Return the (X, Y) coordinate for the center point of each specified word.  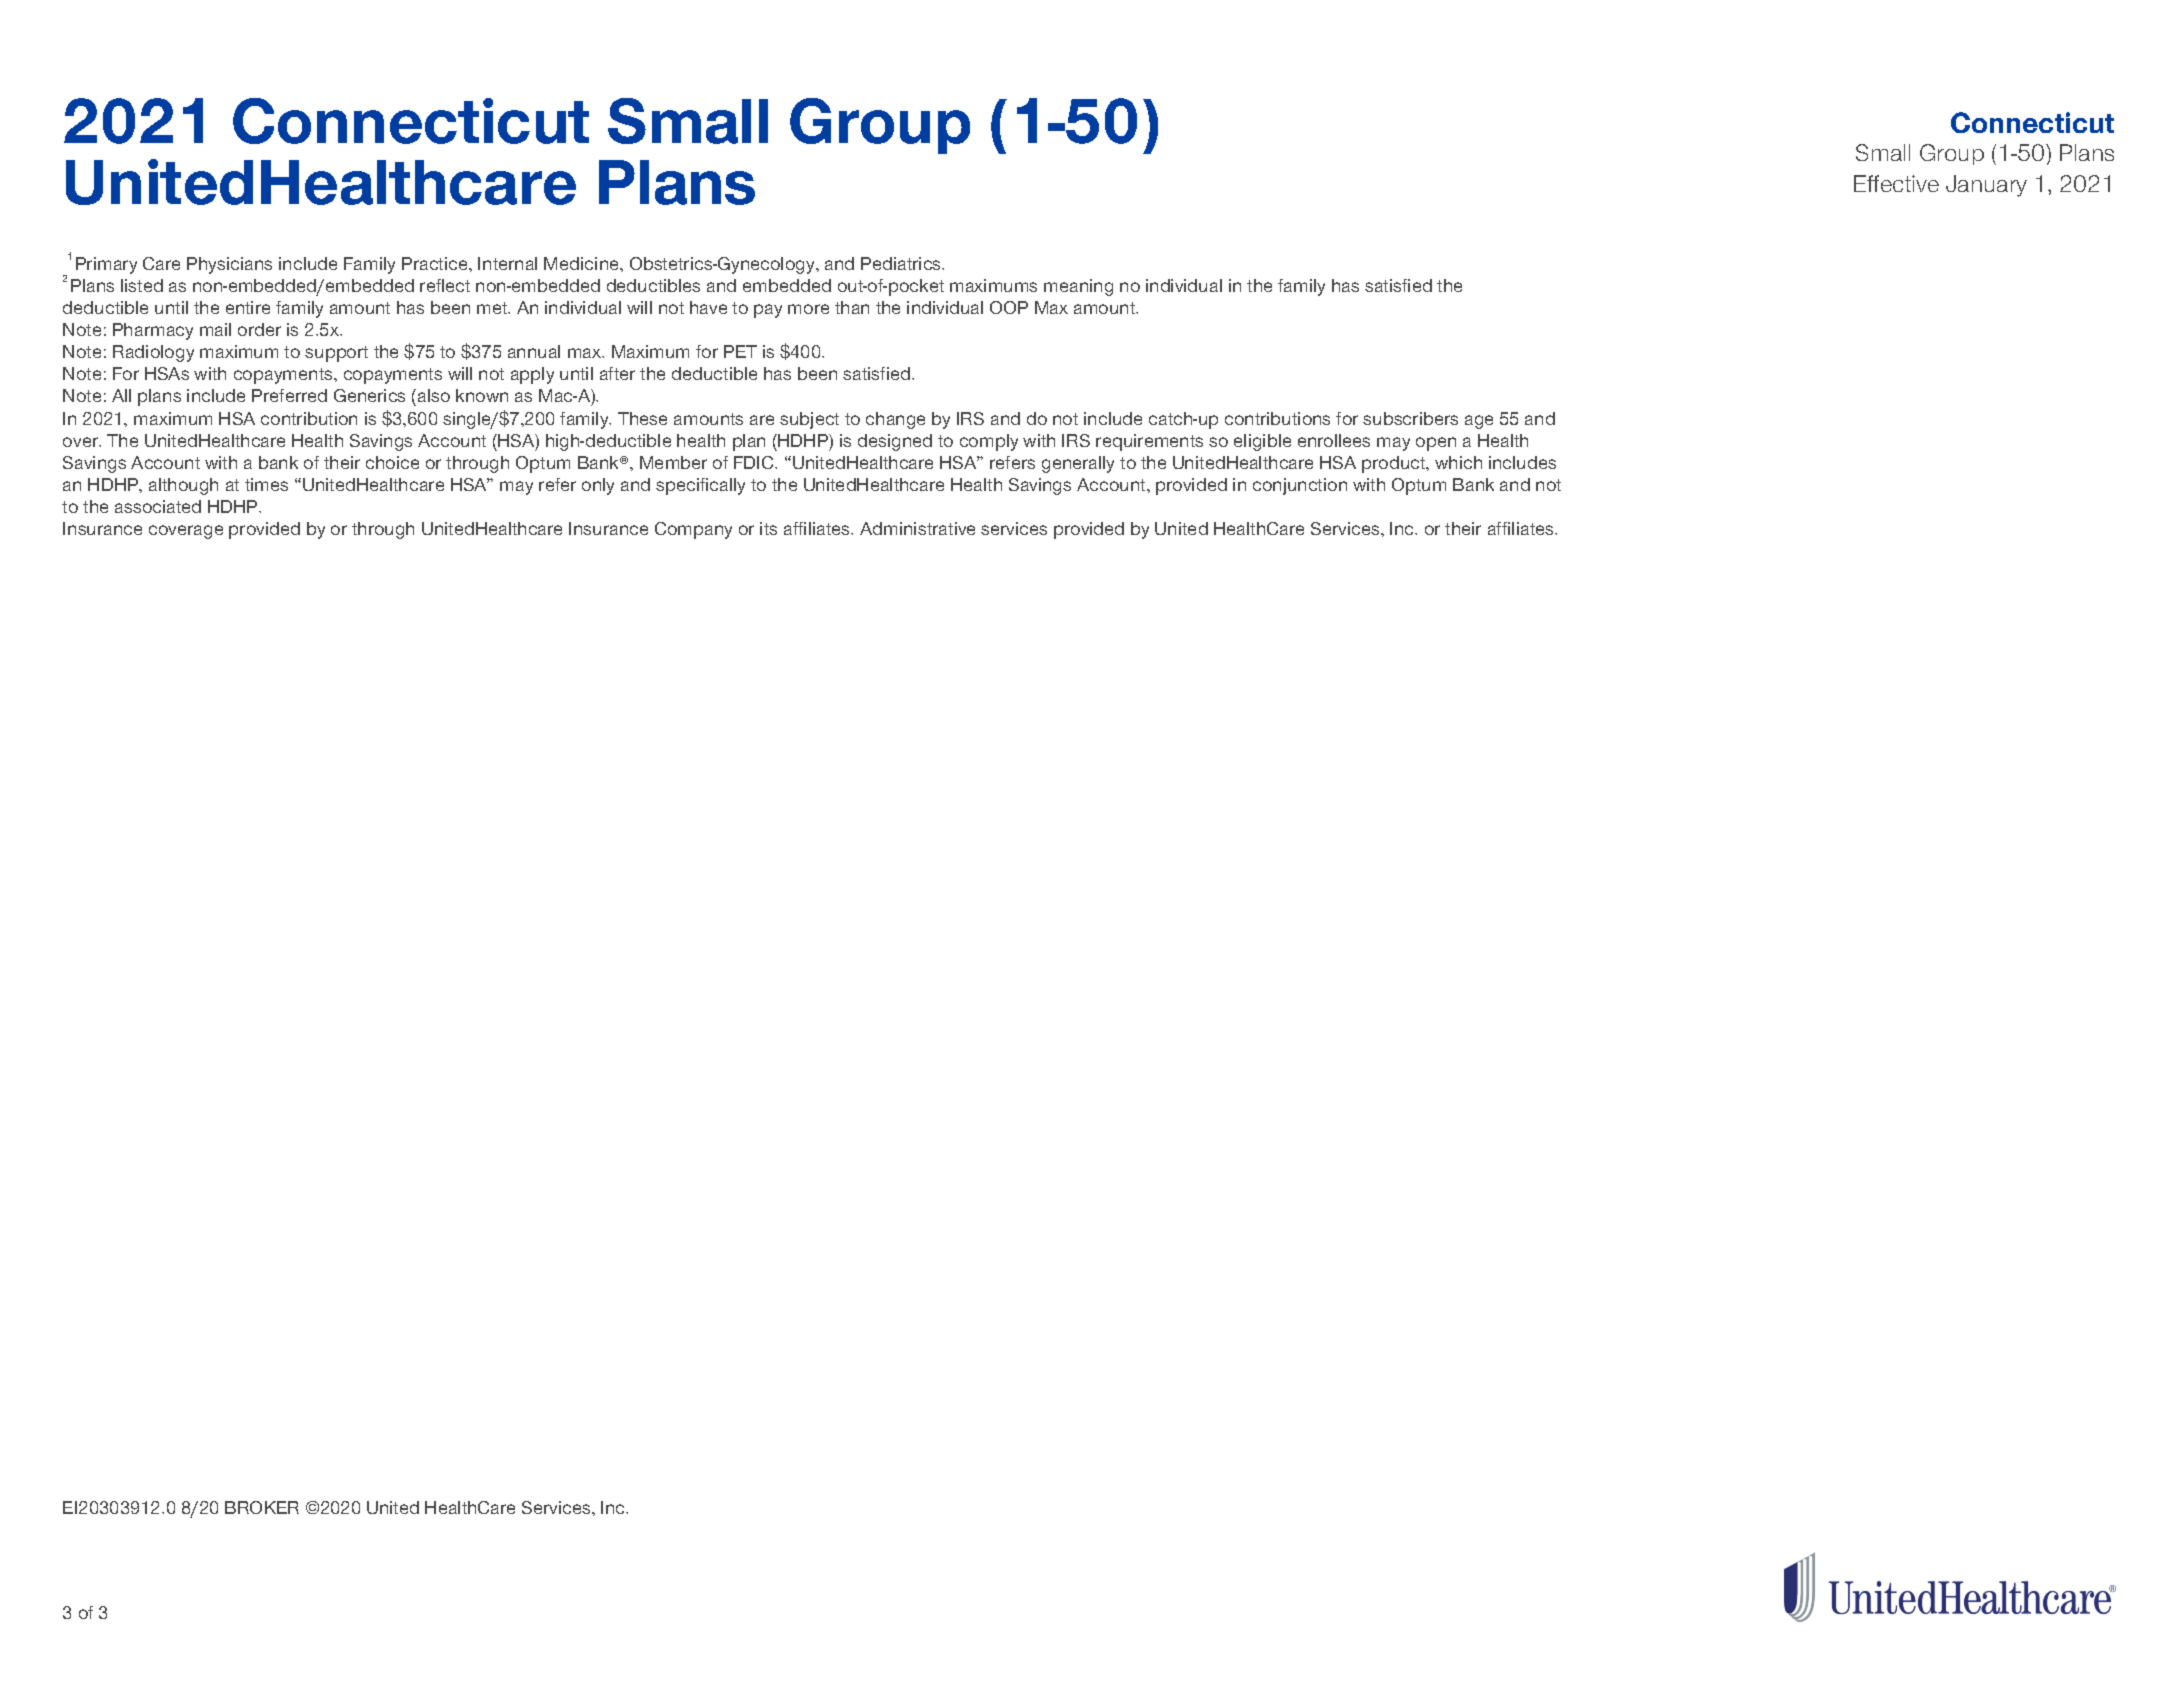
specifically (700, 486)
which (1458, 462)
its (768, 528)
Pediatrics (902, 263)
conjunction (1300, 486)
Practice (436, 263)
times (266, 484)
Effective (1896, 183)
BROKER (262, 1507)
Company (693, 530)
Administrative (917, 528)
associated (158, 506)
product (1395, 464)
